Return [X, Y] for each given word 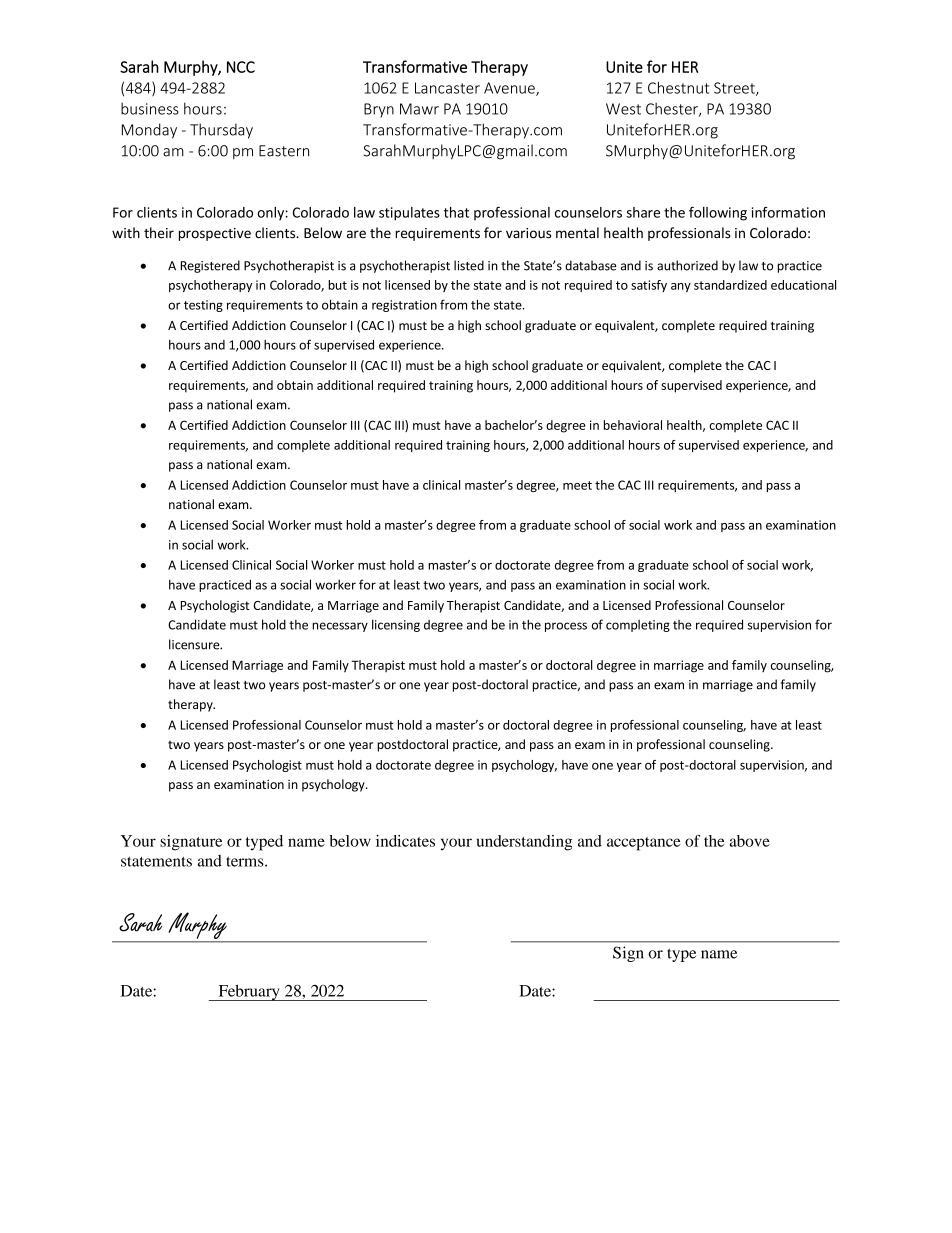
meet [577, 485]
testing [203, 306]
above [750, 841]
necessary [340, 627]
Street [735, 89]
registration [404, 306]
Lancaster [447, 88]
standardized [730, 285]
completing [638, 626]
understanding [524, 843]
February [249, 993]
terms [246, 862]
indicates [405, 841]
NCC [241, 67]
